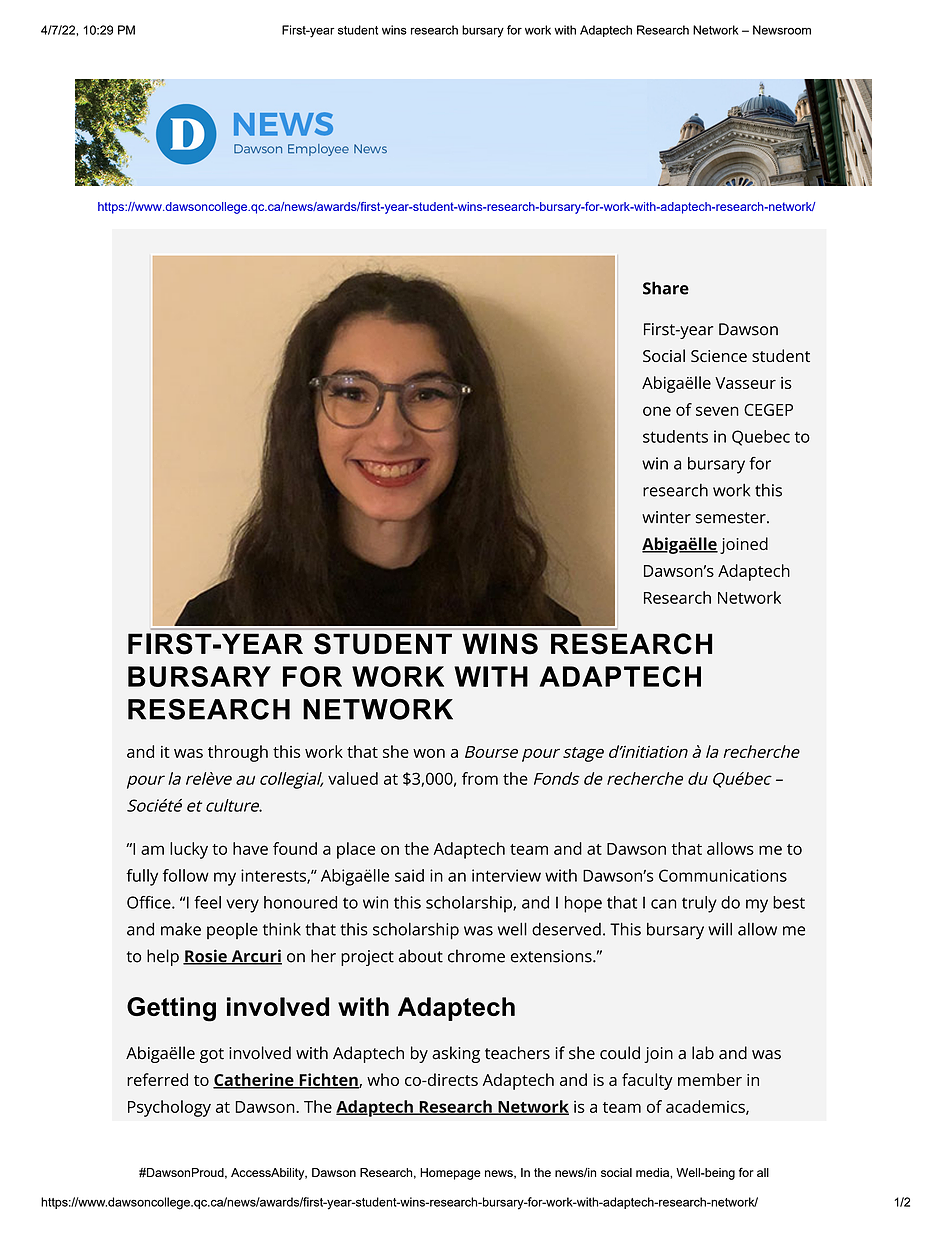 This page has height=1233, width=952. What do you see at coordinates (723, 875) in the page?
I see `Communications` at bounding box center [723, 875].
